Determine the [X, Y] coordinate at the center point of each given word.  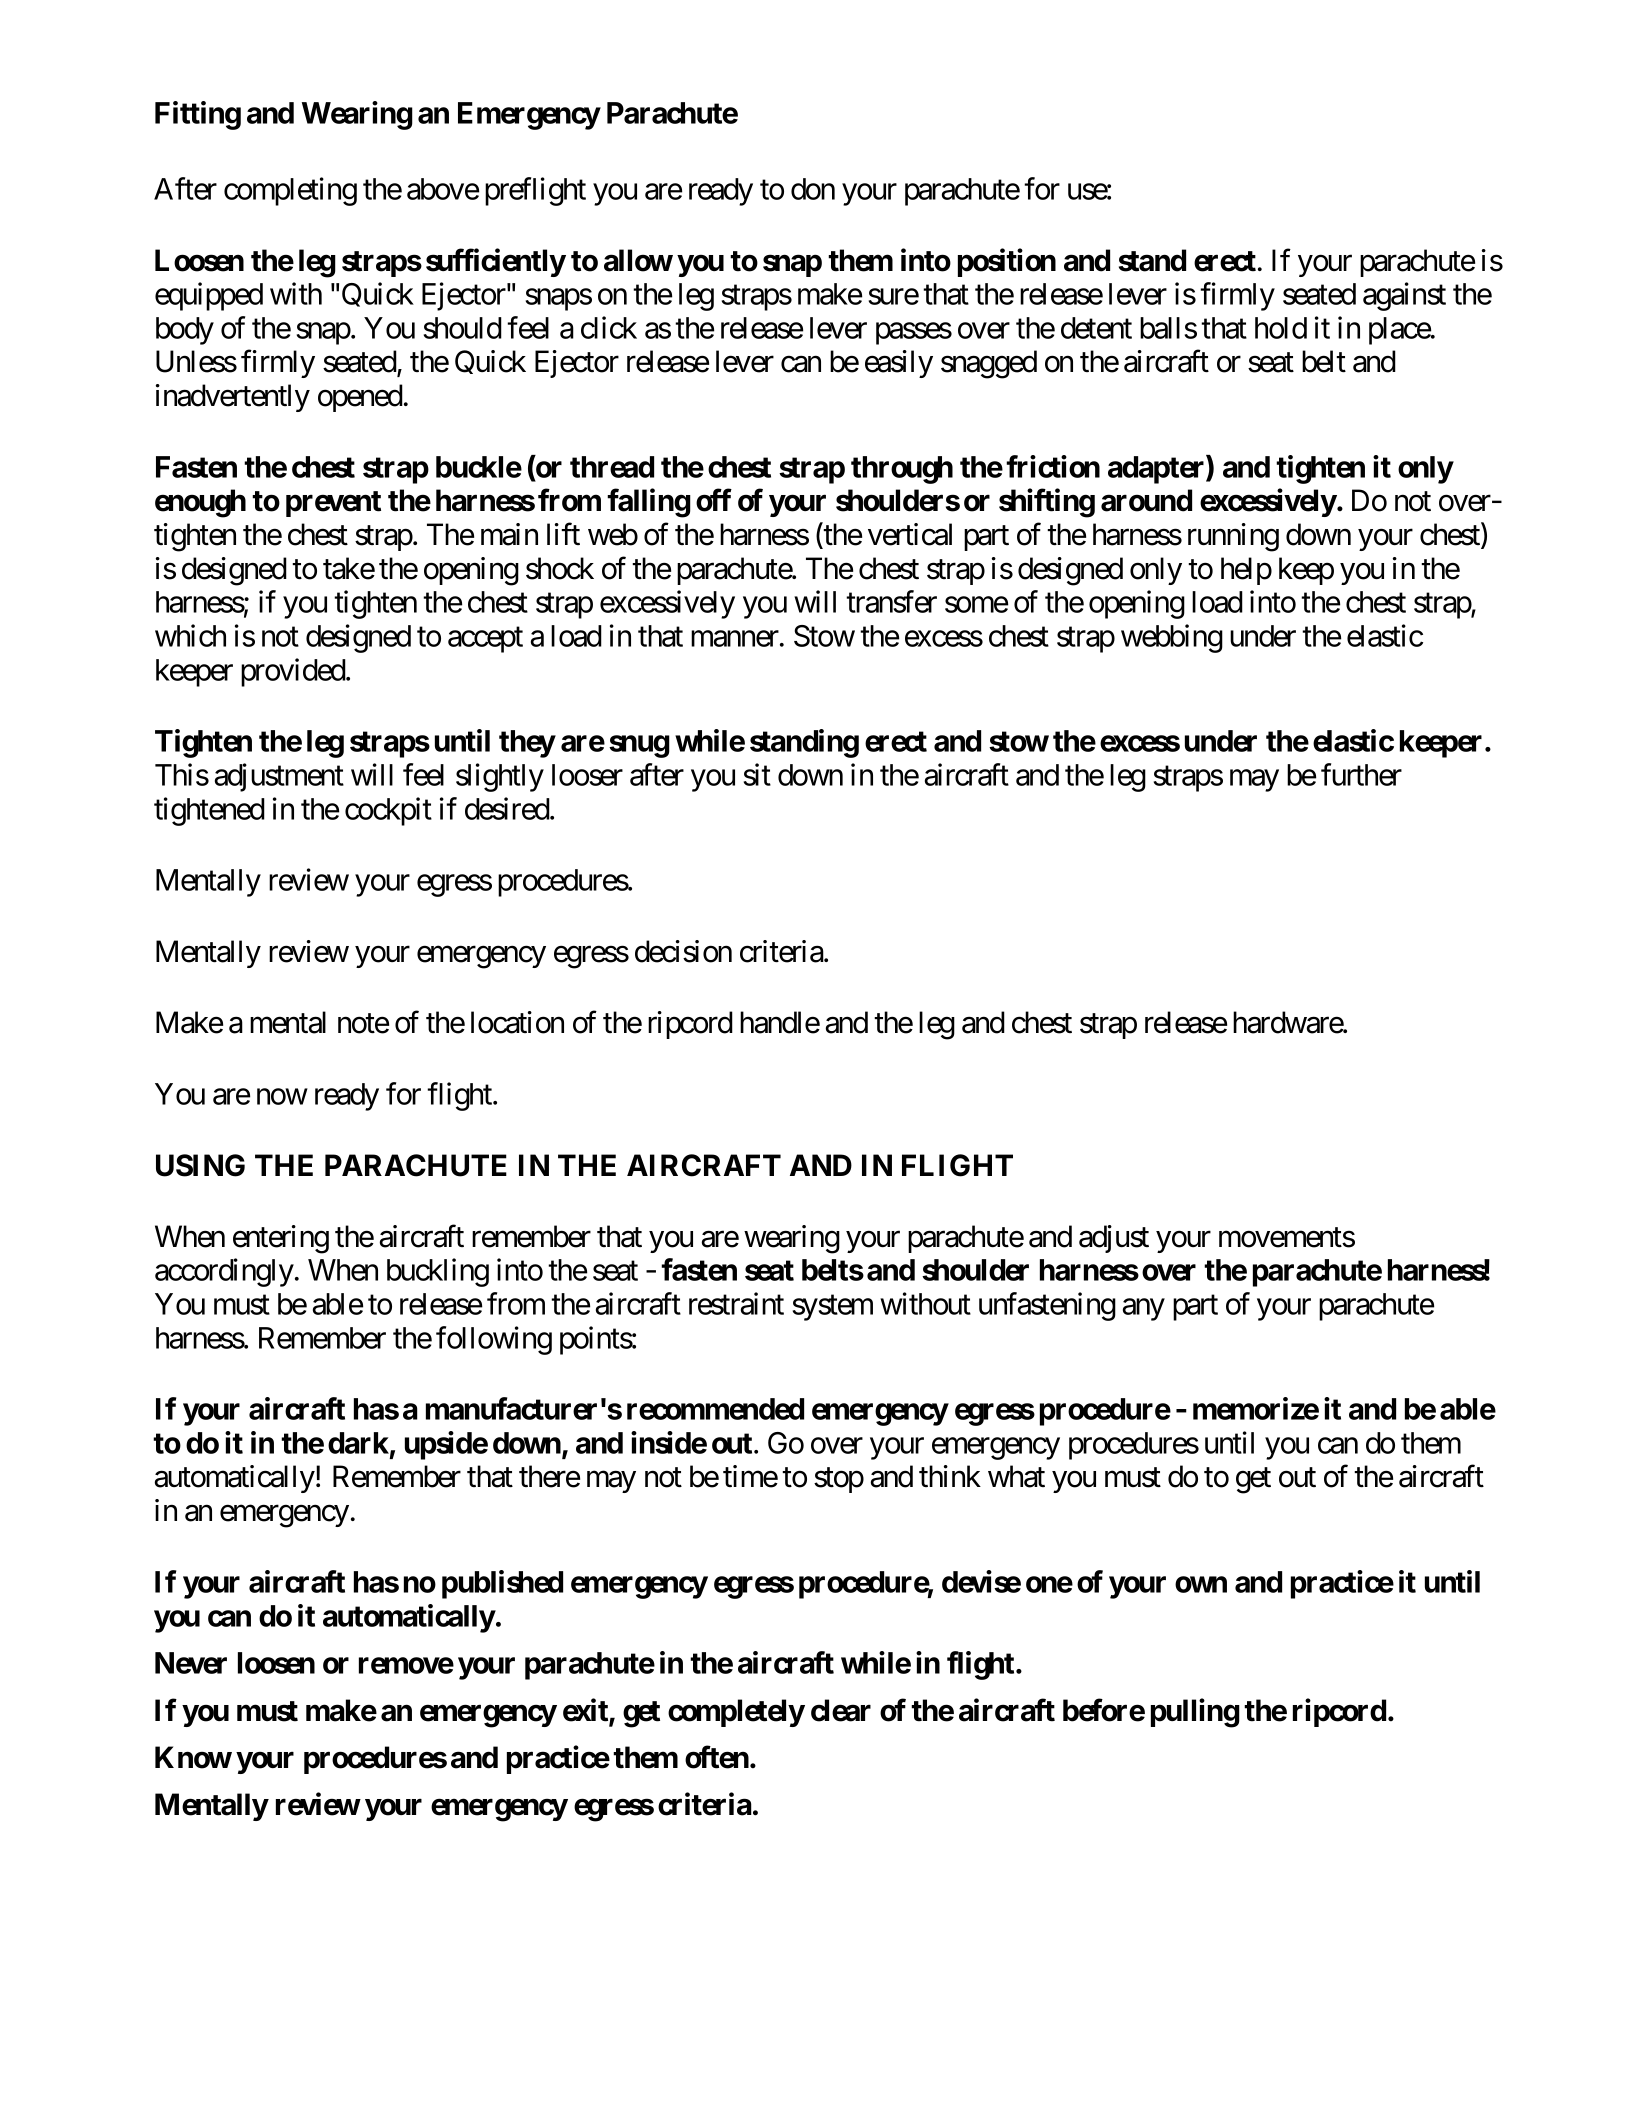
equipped [209, 296]
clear [841, 1710]
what [1016, 1476]
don [813, 189]
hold [1281, 328]
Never [191, 1663]
